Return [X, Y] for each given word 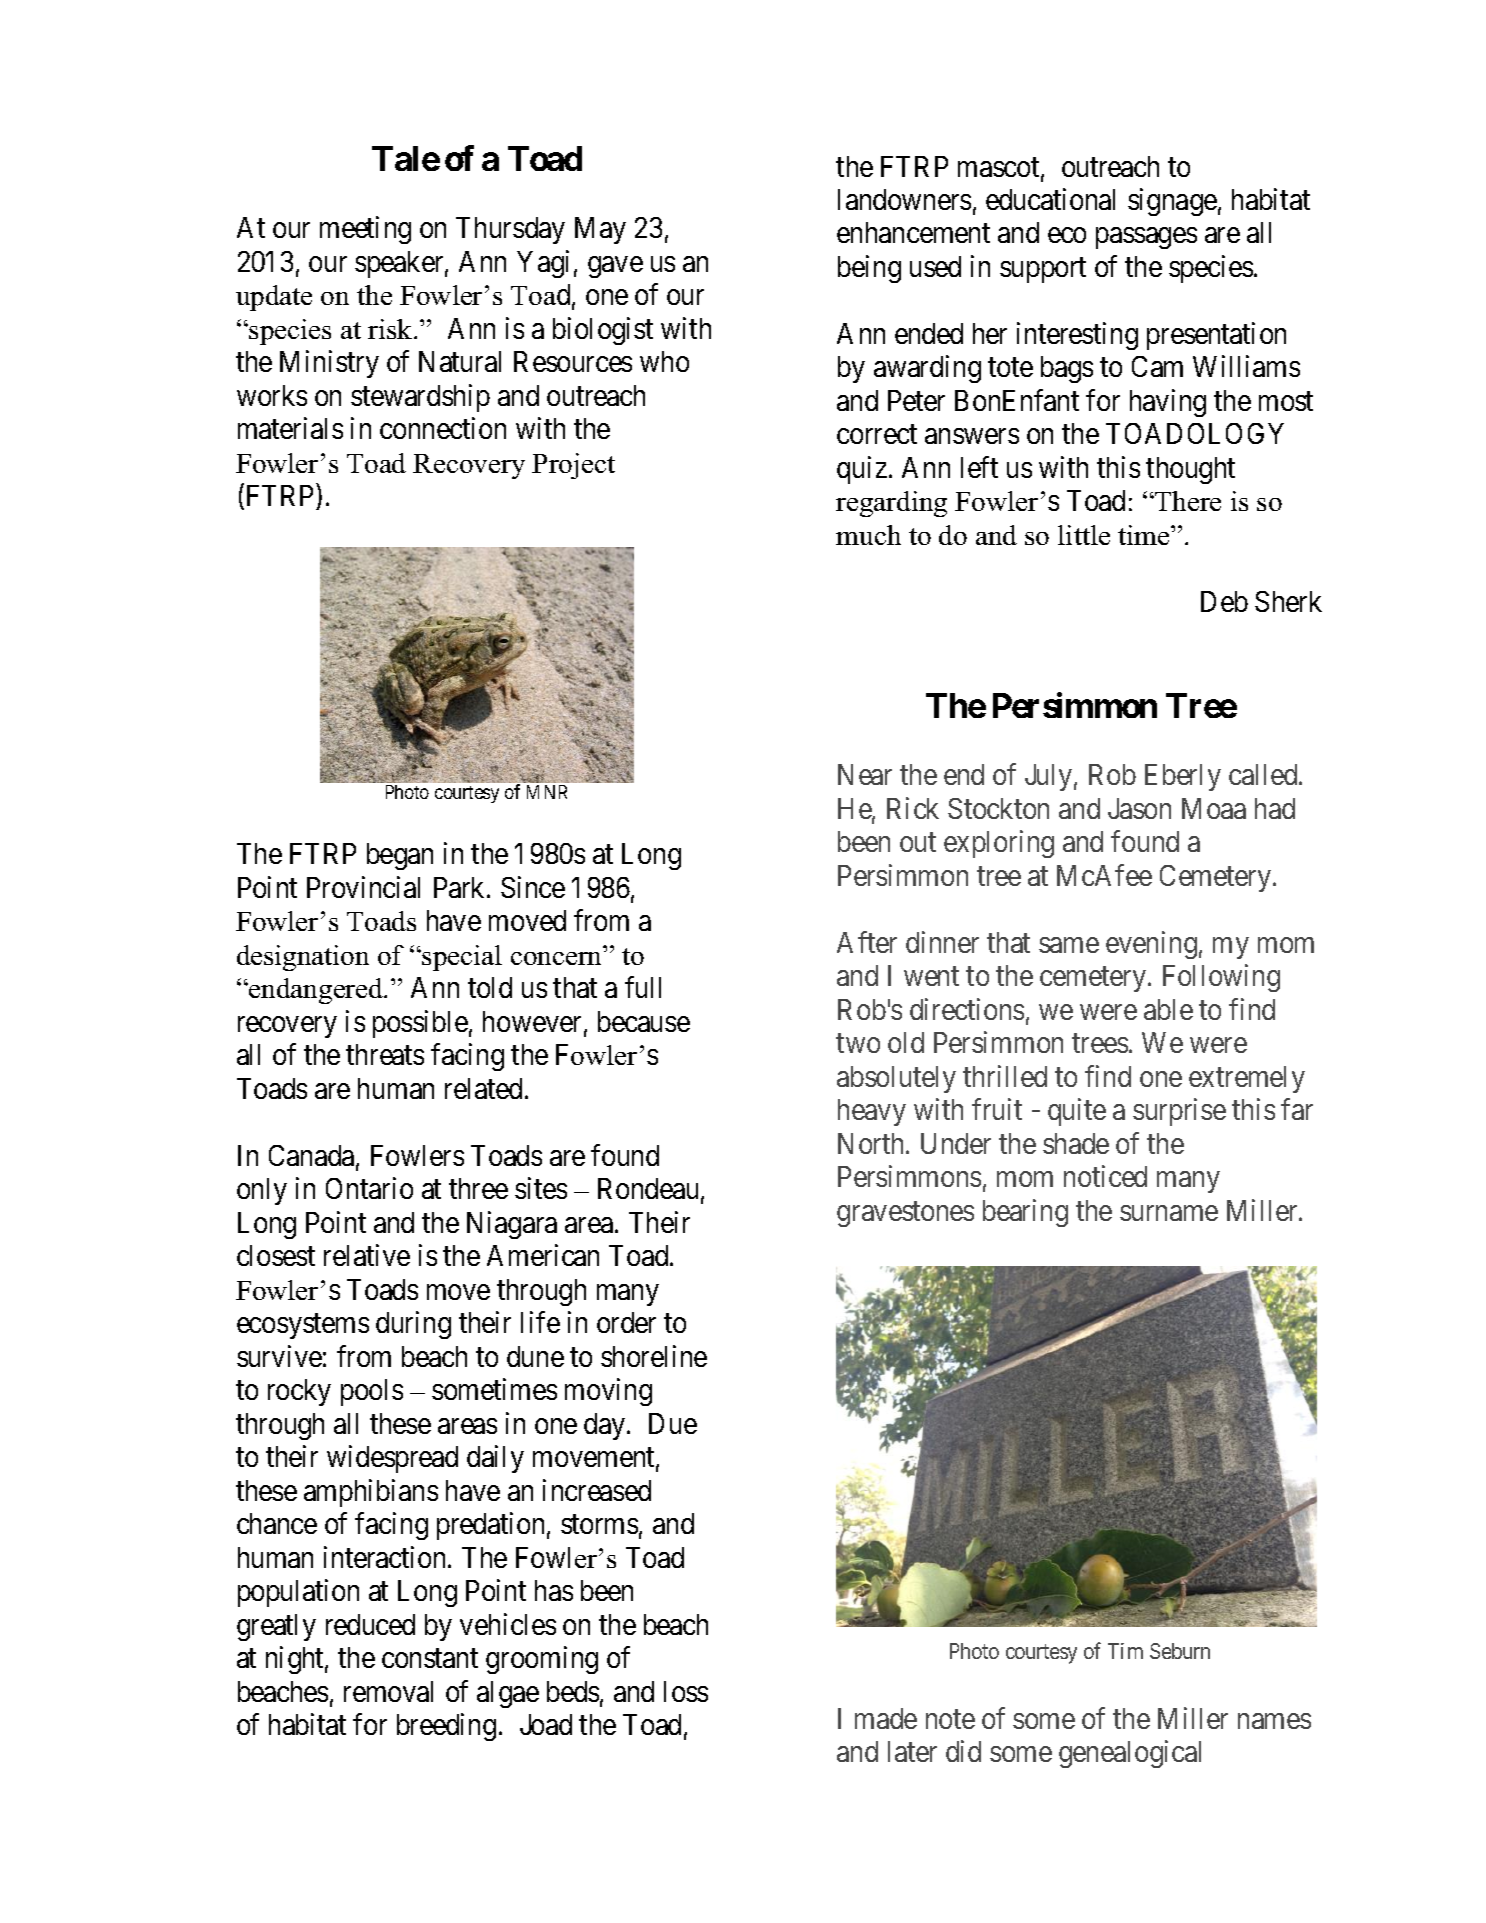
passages [1146, 238]
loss [686, 1691]
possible [420, 1024]
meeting [365, 230]
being [869, 269]
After [867, 942]
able [1168, 1009]
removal [388, 1691]
